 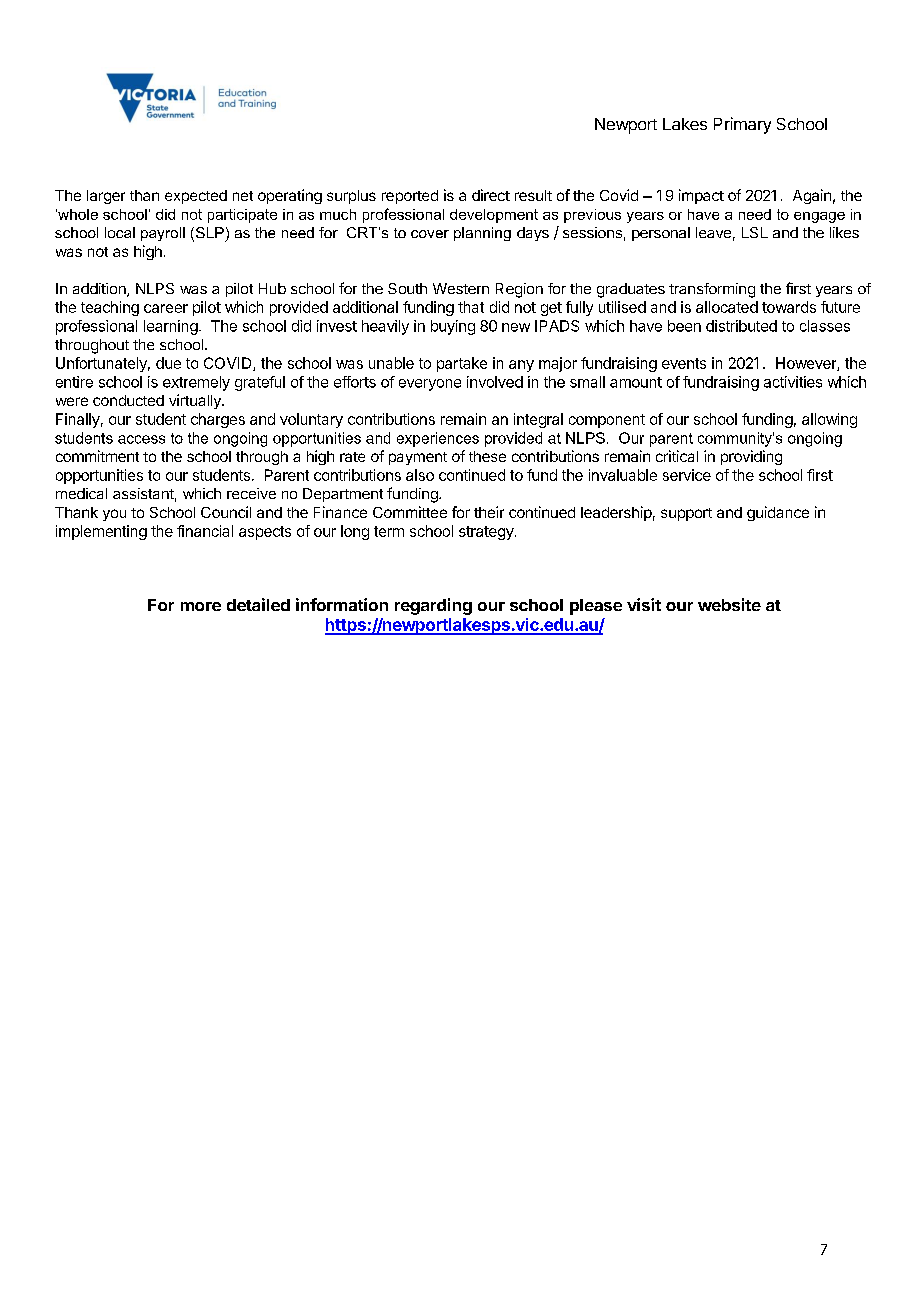 What do you see at coordinates (687, 475) in the screenshot?
I see `service` at bounding box center [687, 475].
